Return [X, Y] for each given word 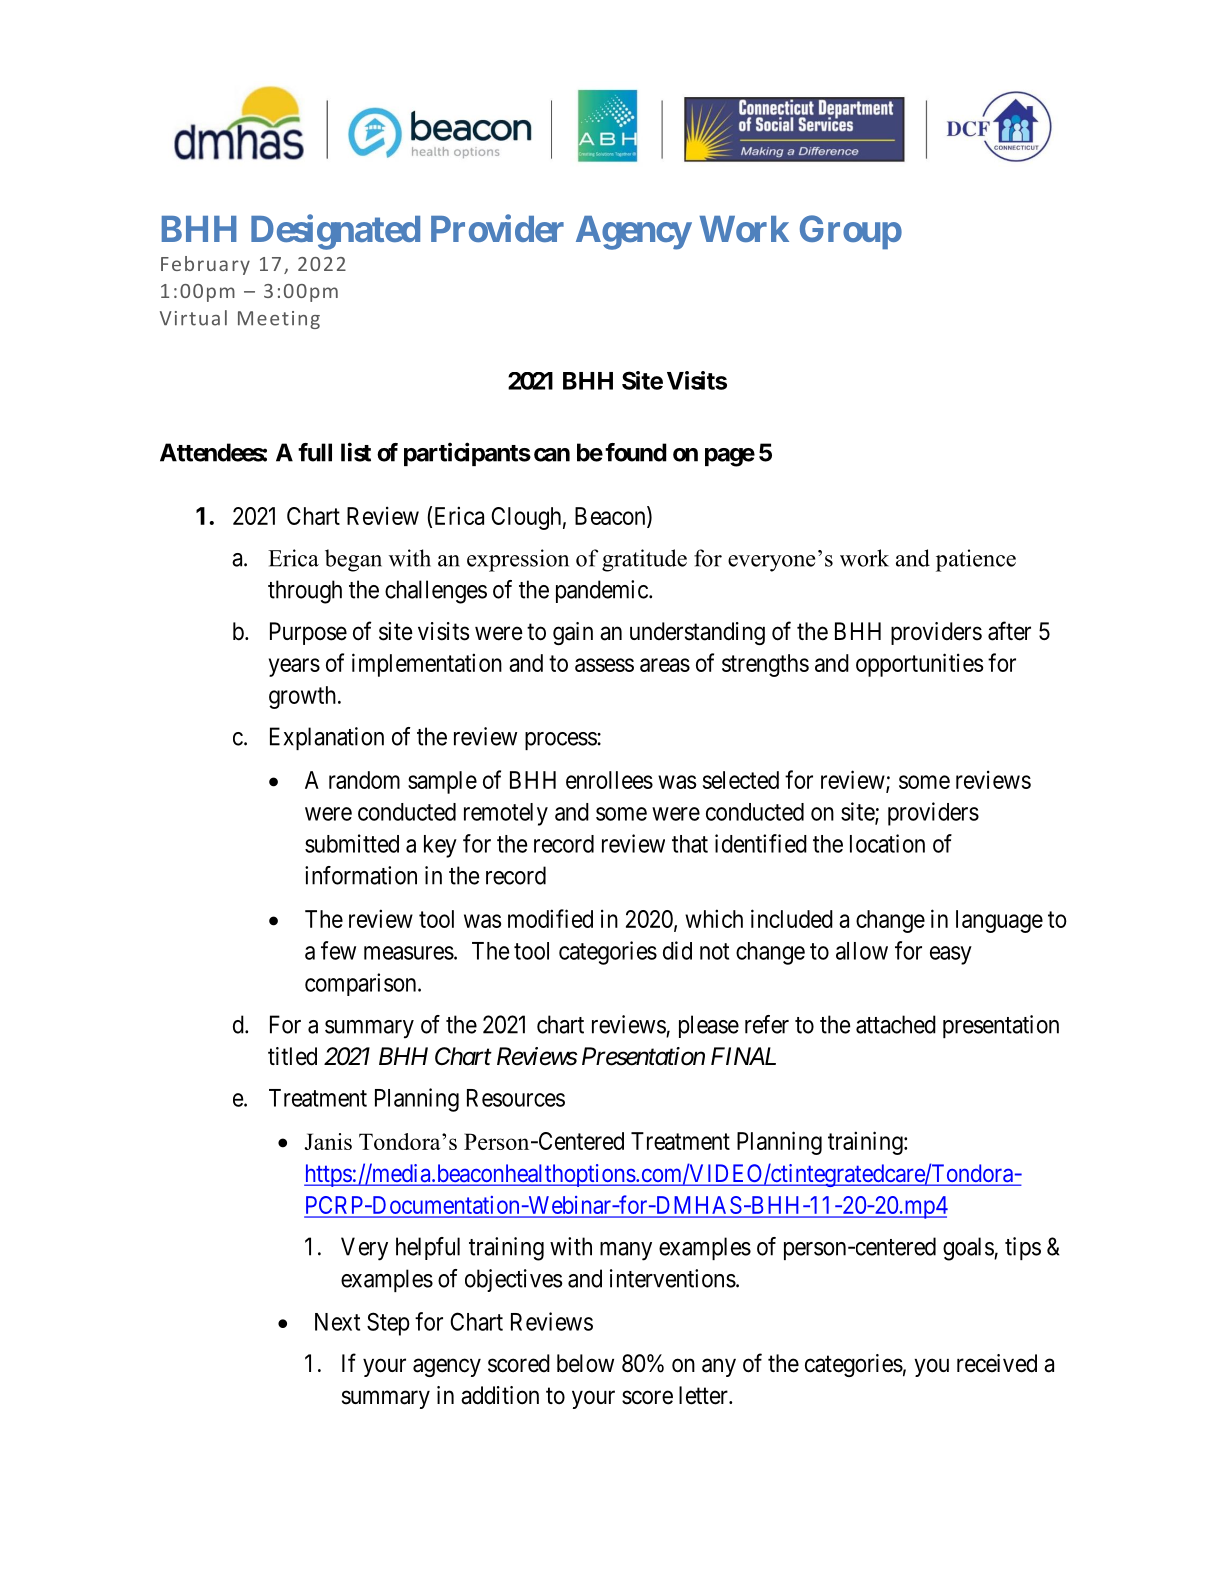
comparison [362, 984]
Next [337, 1322]
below [585, 1363]
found [636, 452]
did [677, 950]
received [997, 1363]
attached [896, 1024]
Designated [335, 232]
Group [851, 232]
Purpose [308, 633]
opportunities [919, 665]
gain [573, 633]
